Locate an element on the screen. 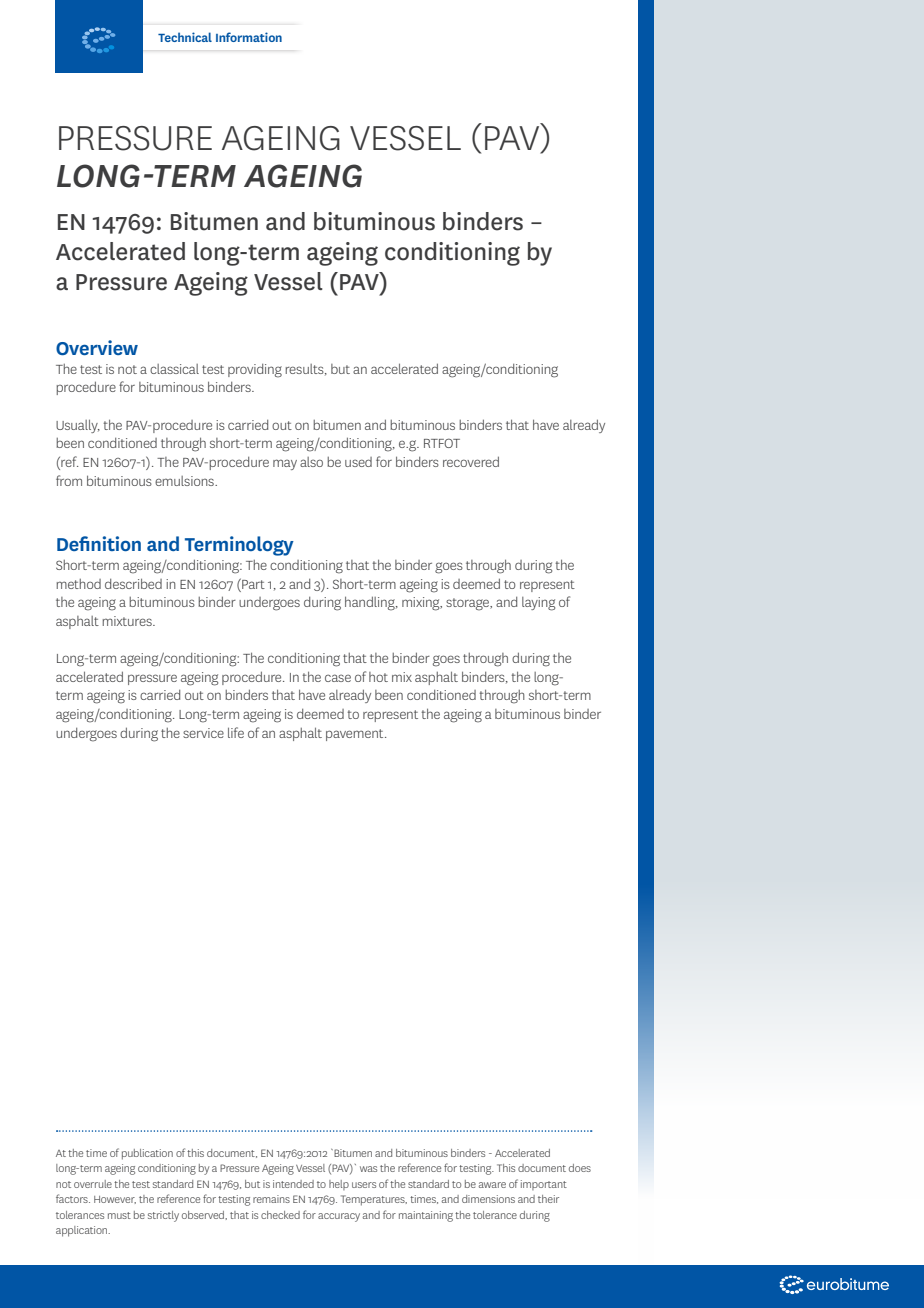 The height and width of the screenshot is (1308, 924). laying is located at coordinates (538, 604).
